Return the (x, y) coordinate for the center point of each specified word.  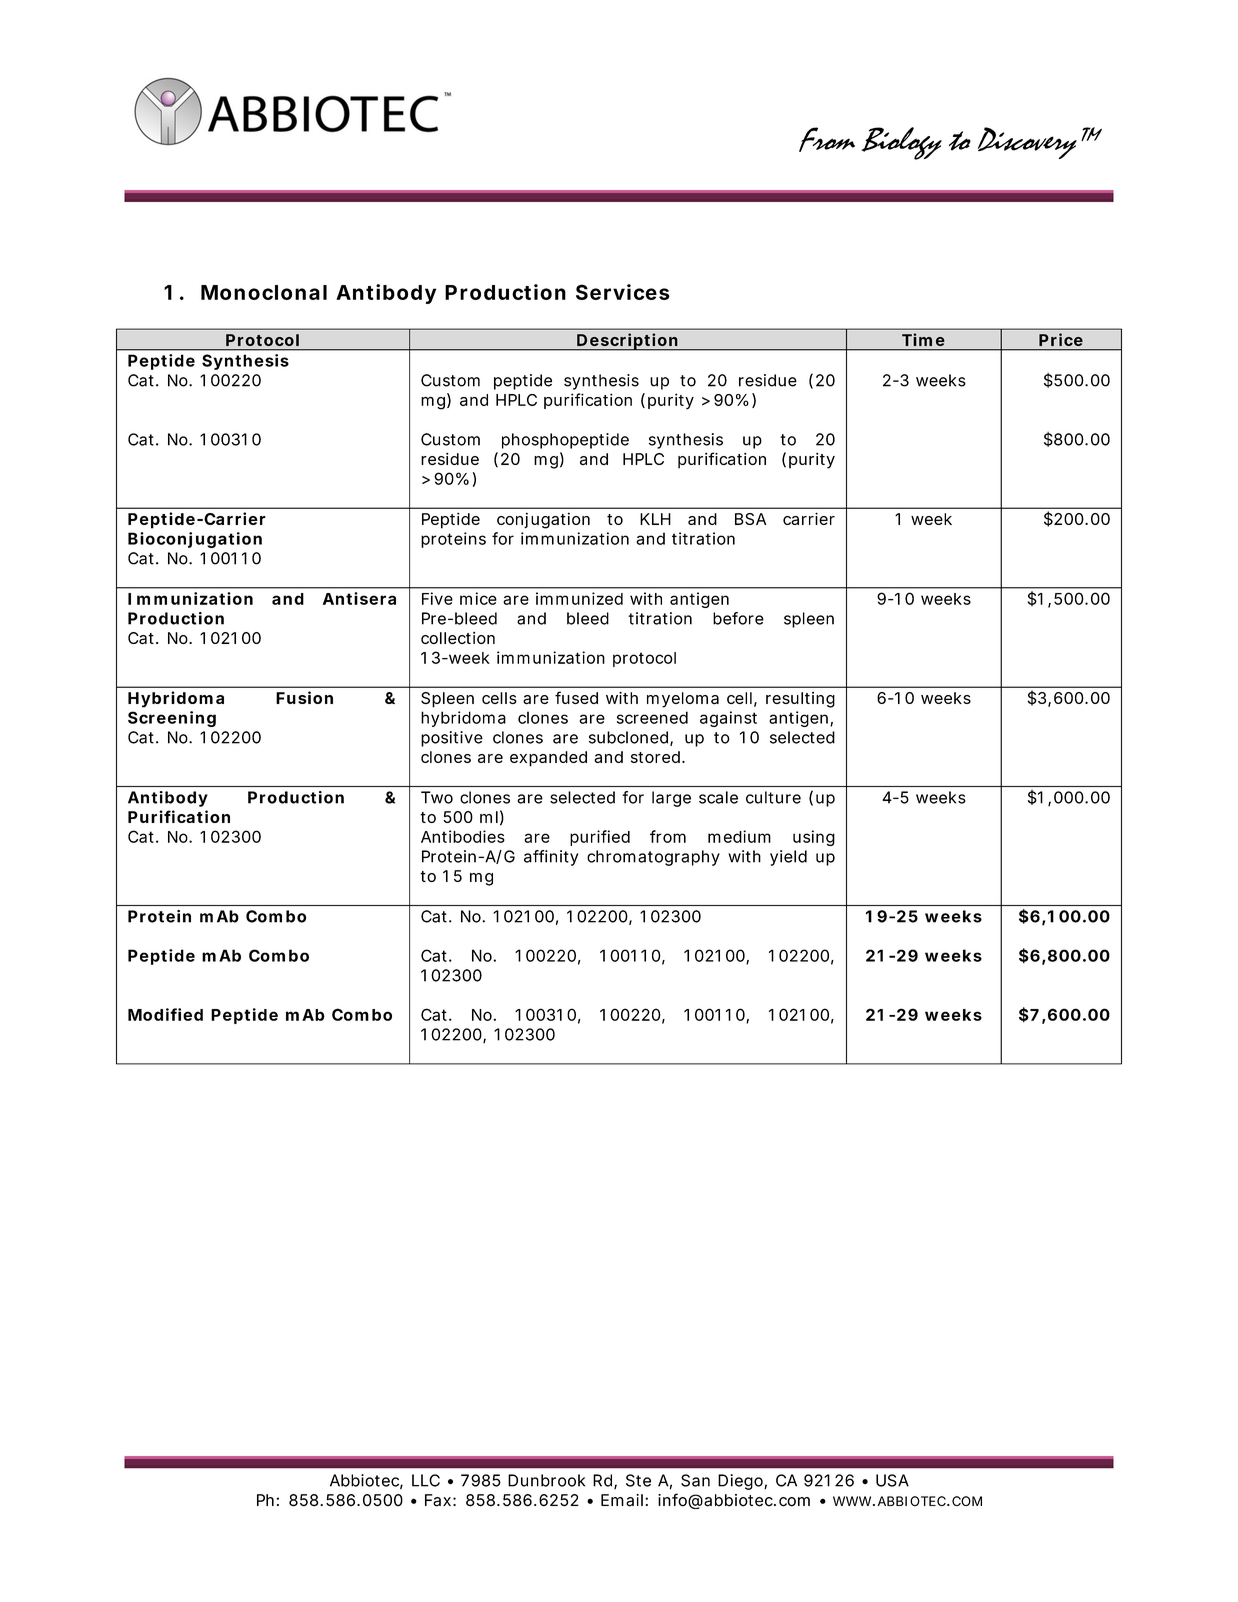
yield (788, 858)
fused (576, 697)
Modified (165, 1014)
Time (923, 339)
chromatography (653, 858)
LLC (426, 1480)
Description (627, 342)
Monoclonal (264, 292)
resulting (800, 700)
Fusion (304, 697)
